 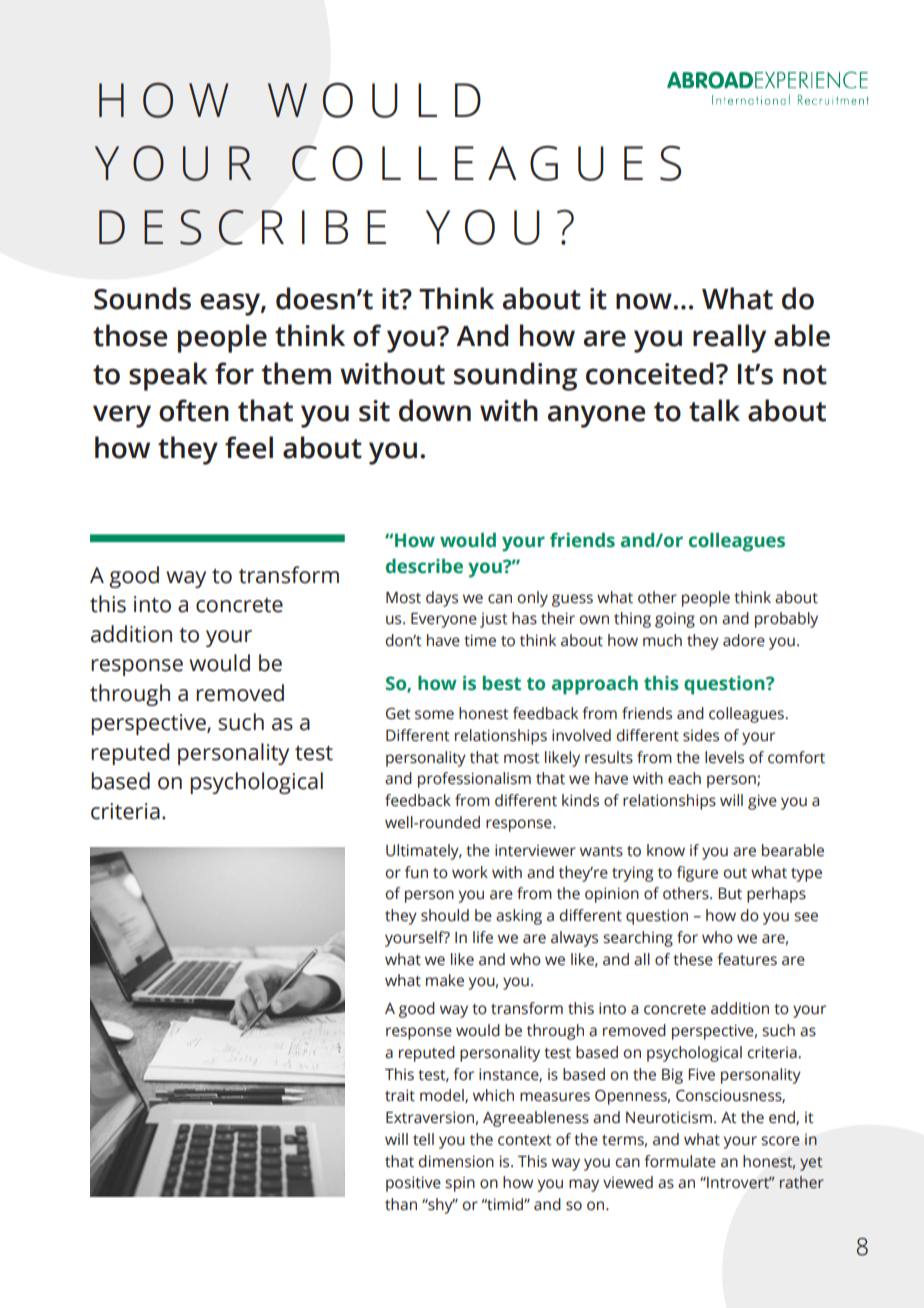 What do you see at coordinates (680, 1161) in the image?
I see `formulate` at bounding box center [680, 1161].
